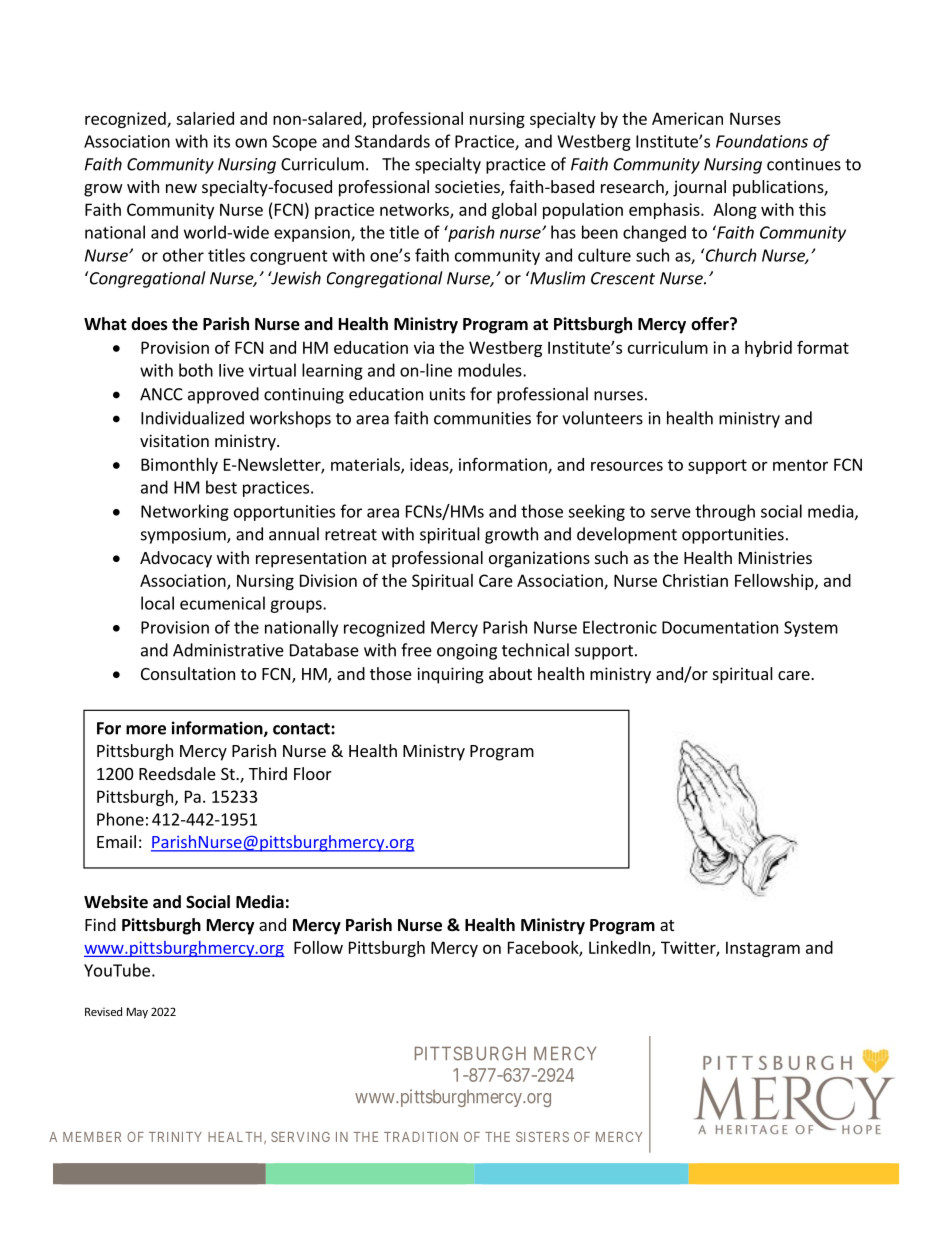  I want to click on Foundations, so click(762, 141).
